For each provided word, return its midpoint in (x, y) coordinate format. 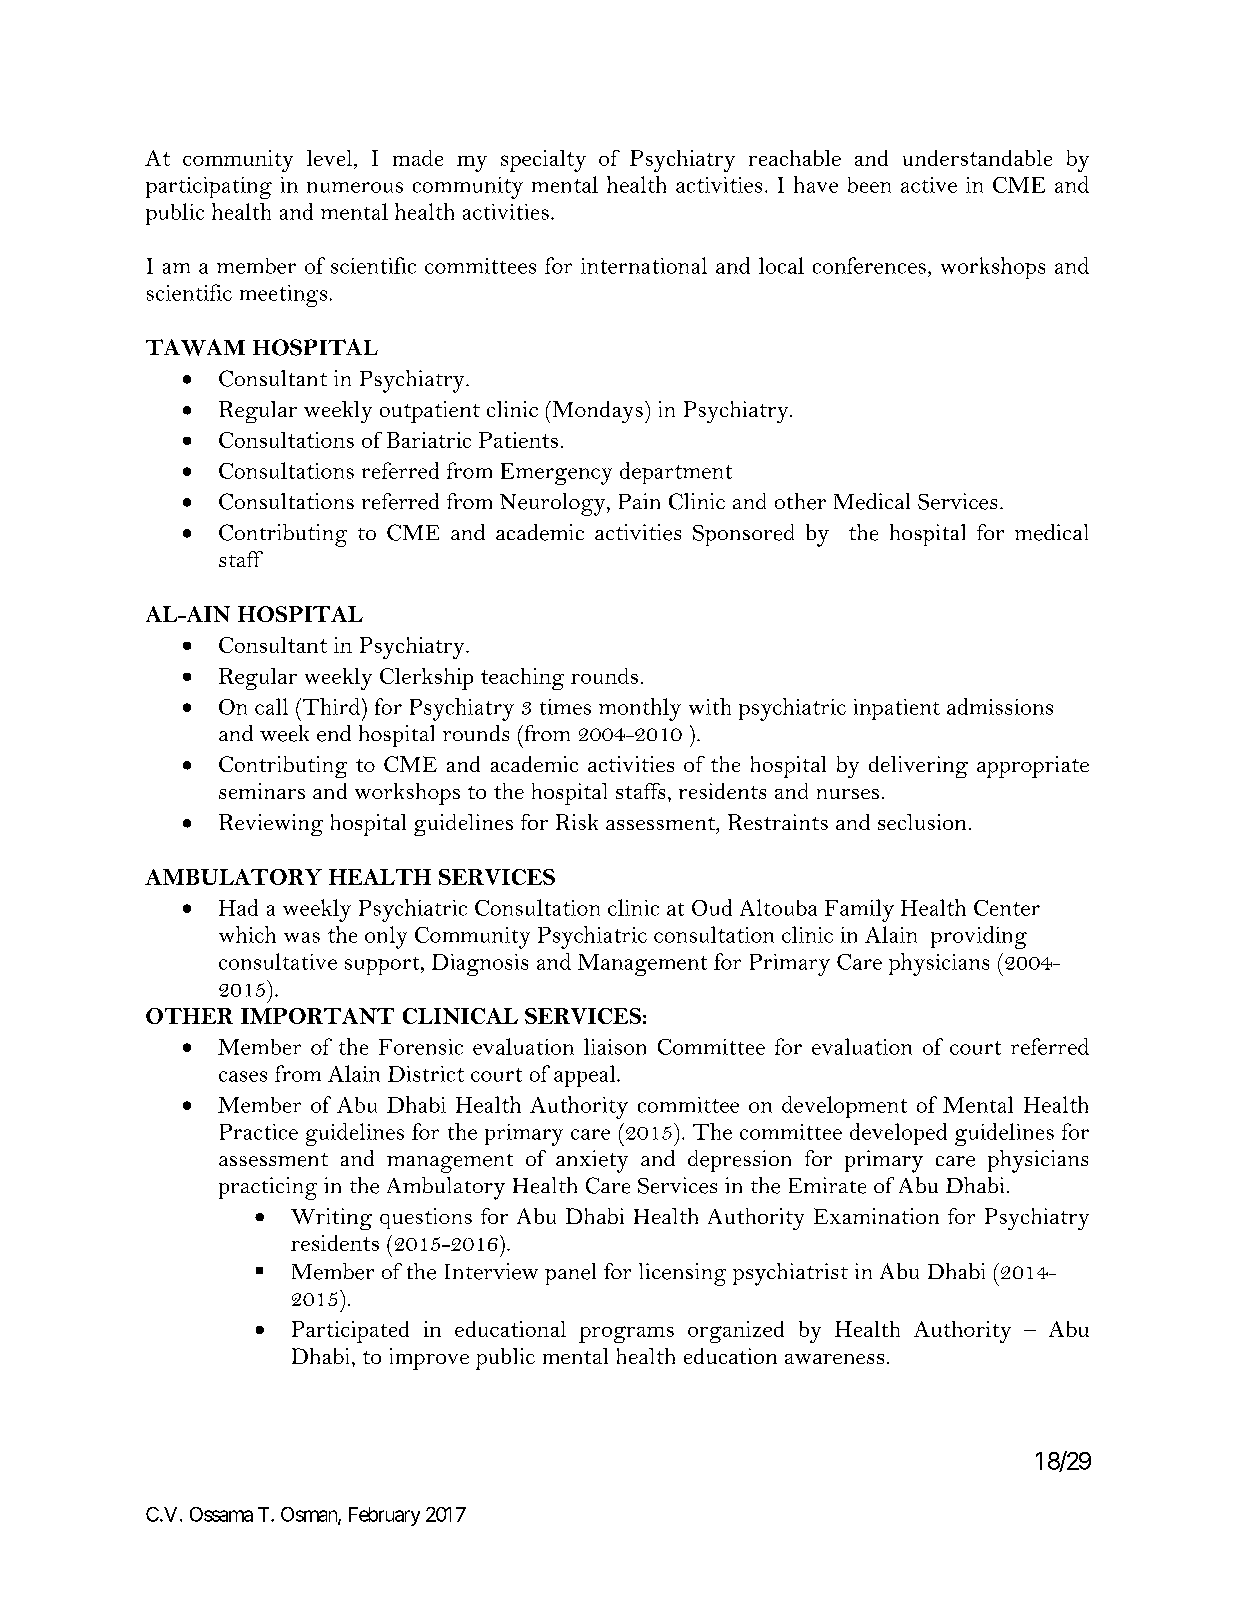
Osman (310, 1515)
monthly (640, 709)
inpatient (897, 709)
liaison (615, 1046)
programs (626, 1334)
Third (330, 706)
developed (898, 1134)
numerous (355, 187)
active (929, 185)
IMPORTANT (317, 1016)
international (644, 265)
